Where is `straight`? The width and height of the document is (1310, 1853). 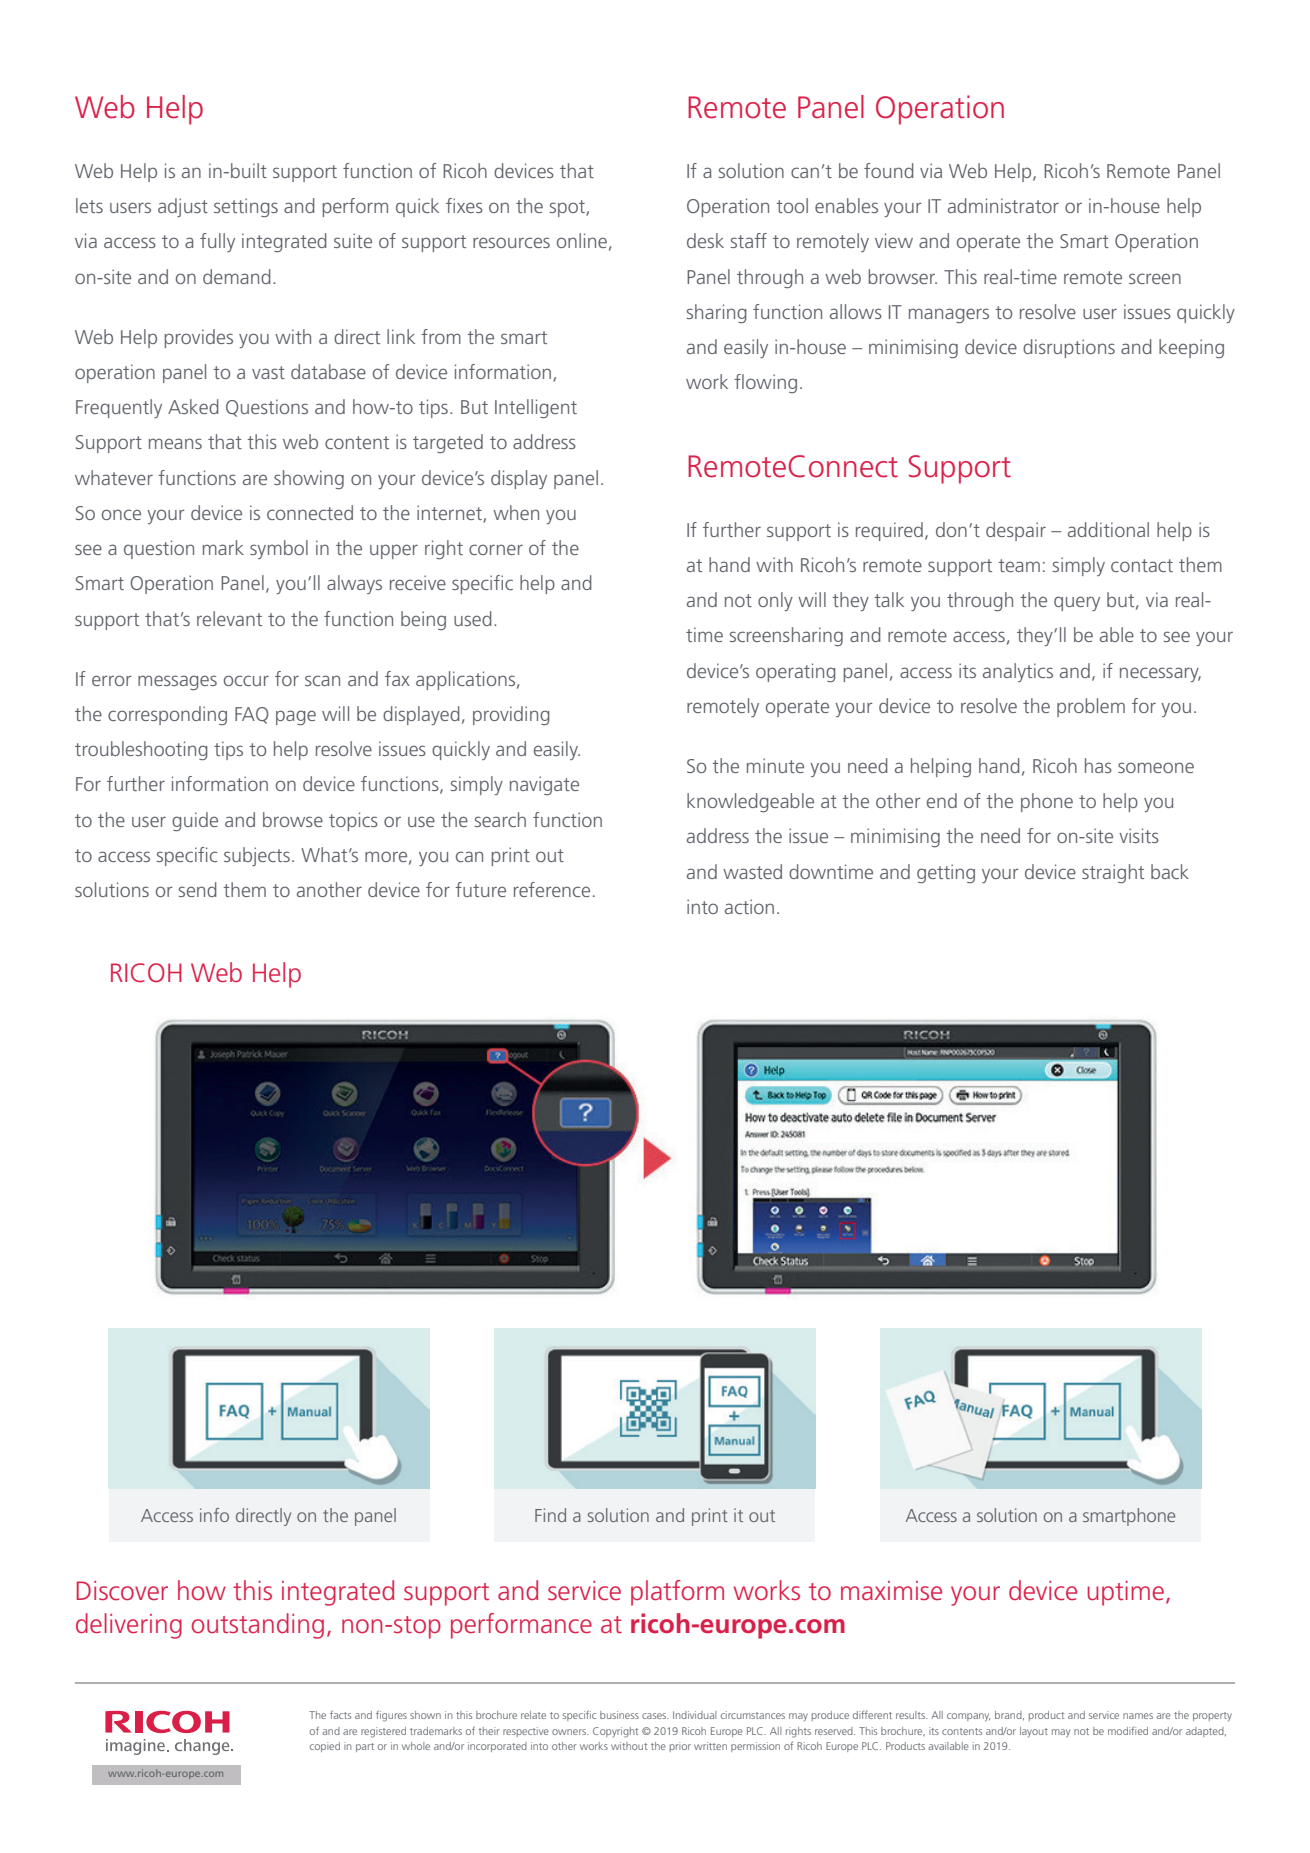 straight is located at coordinates (1113, 873).
